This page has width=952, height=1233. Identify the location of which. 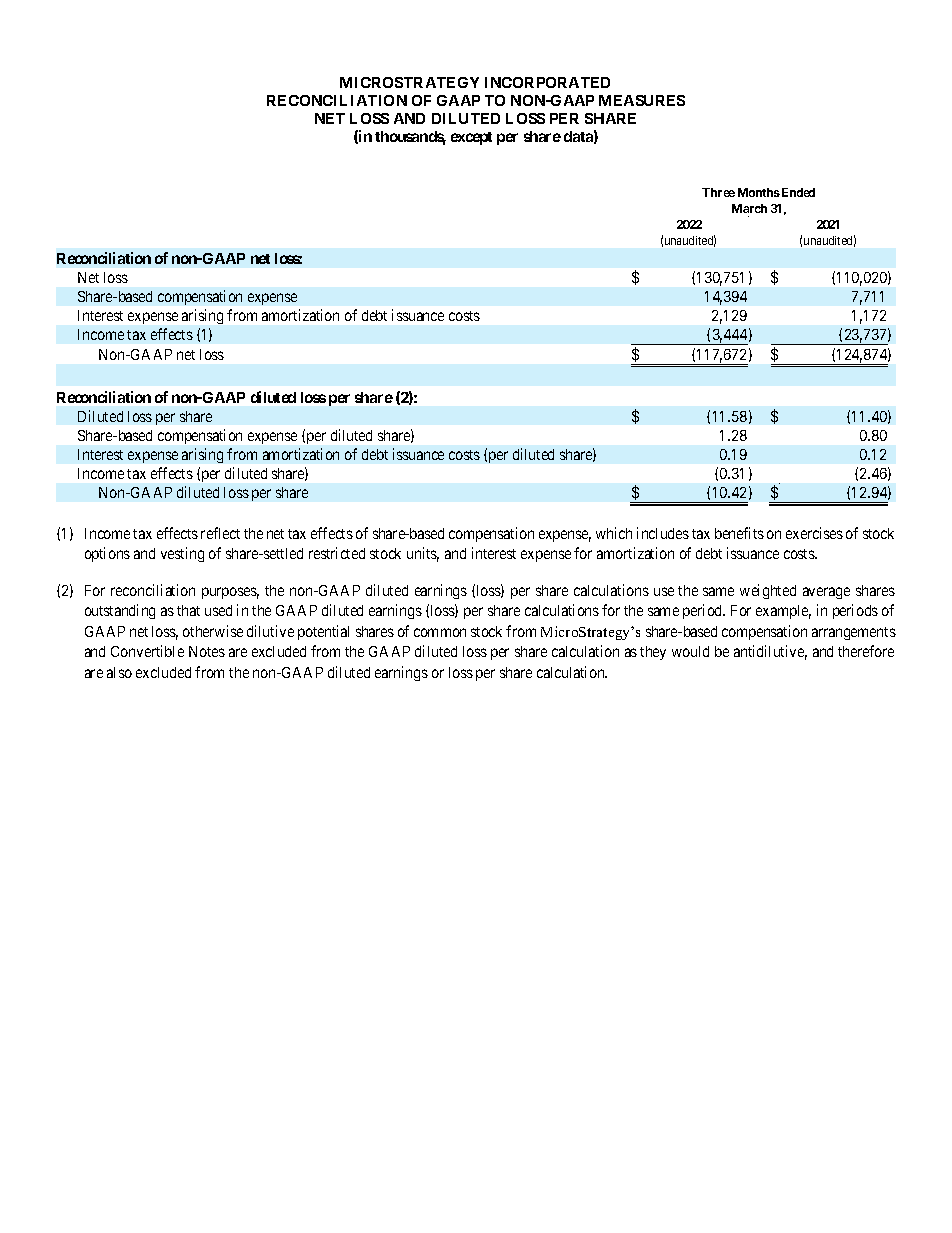
(614, 533).
